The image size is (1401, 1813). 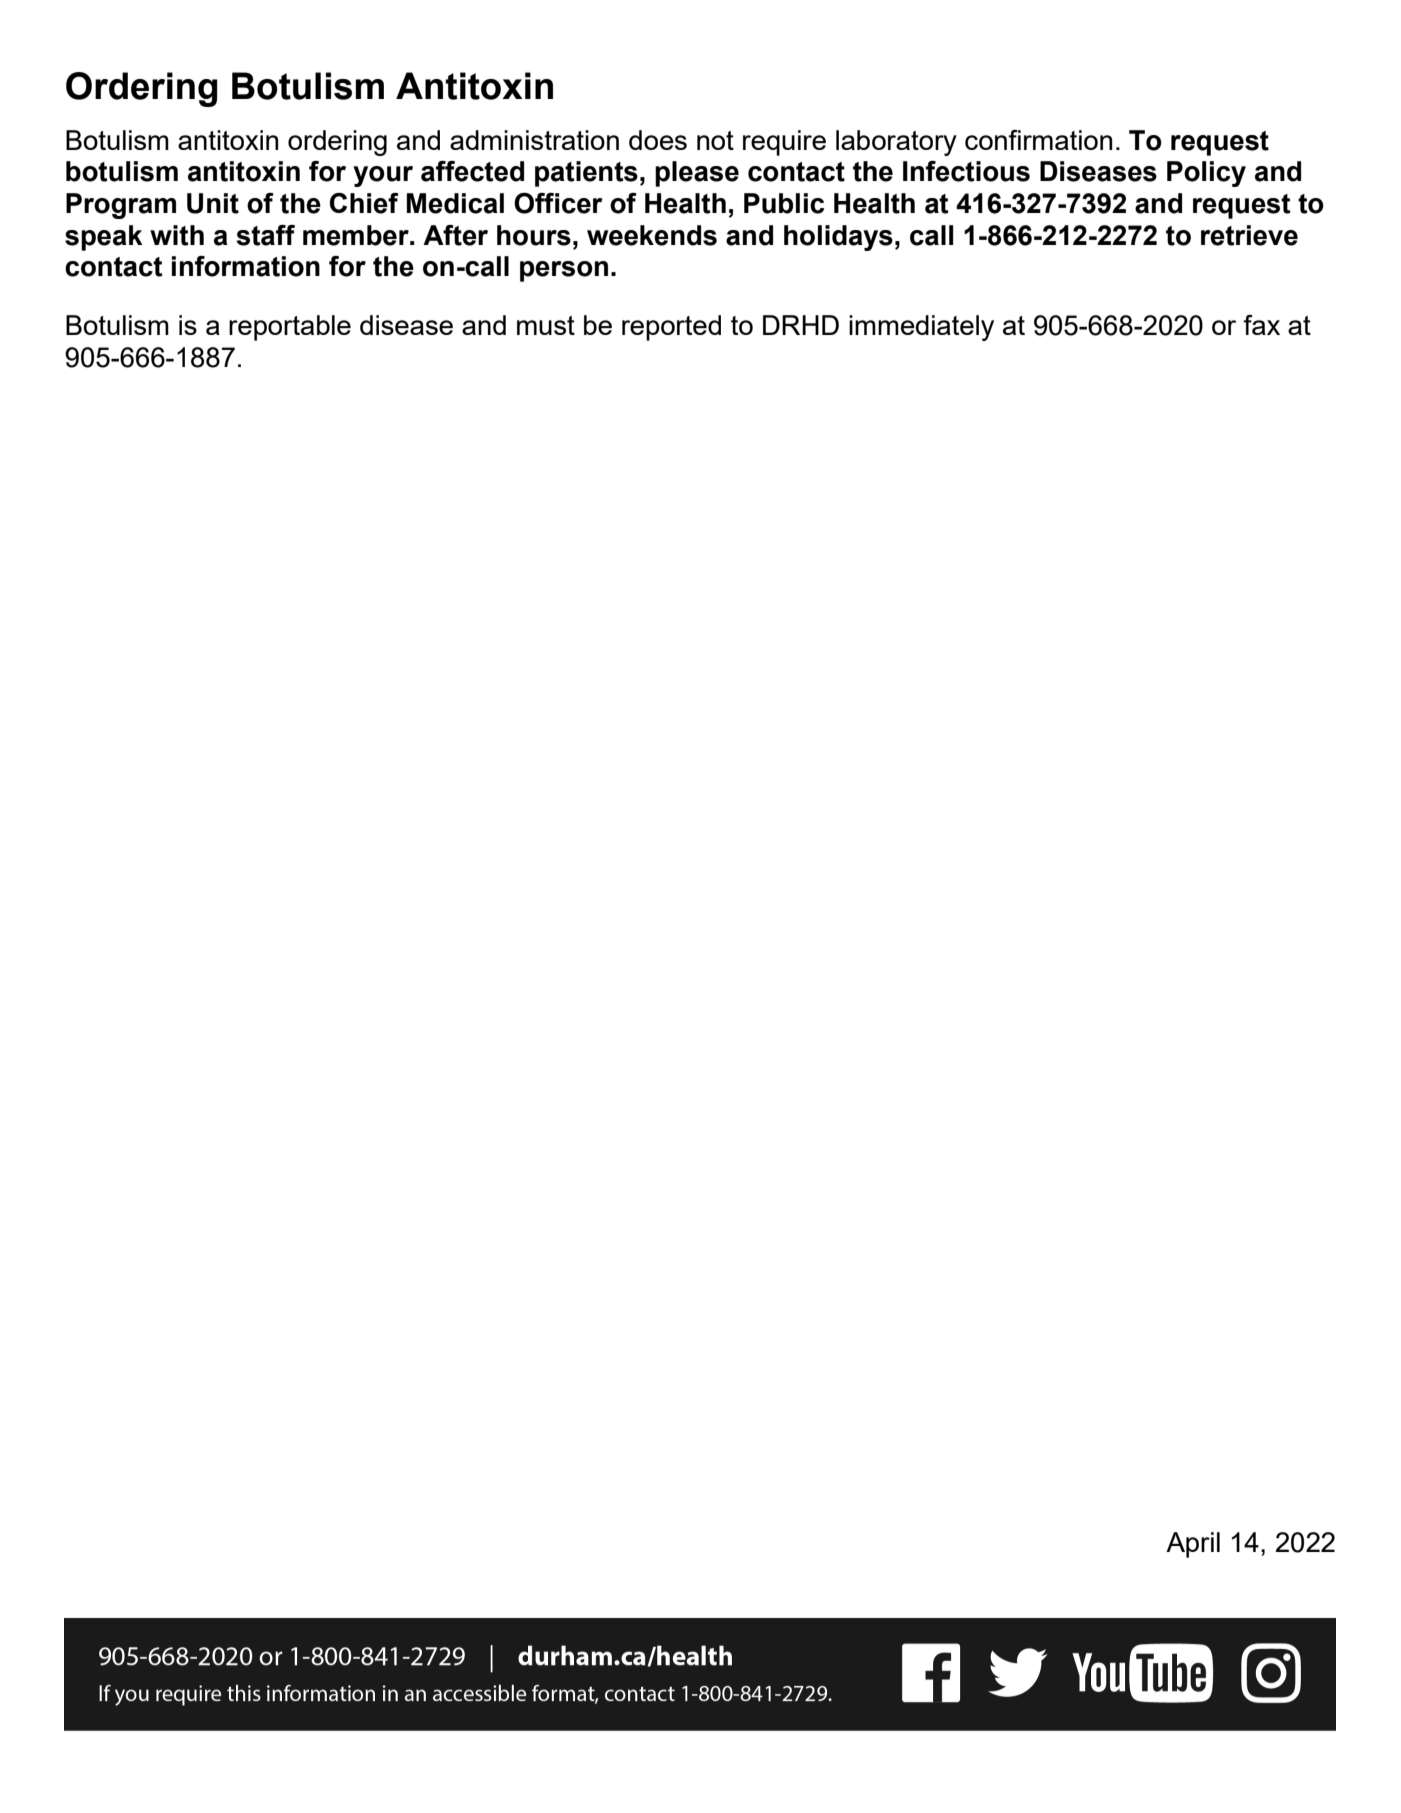 I want to click on reportable, so click(x=290, y=328).
